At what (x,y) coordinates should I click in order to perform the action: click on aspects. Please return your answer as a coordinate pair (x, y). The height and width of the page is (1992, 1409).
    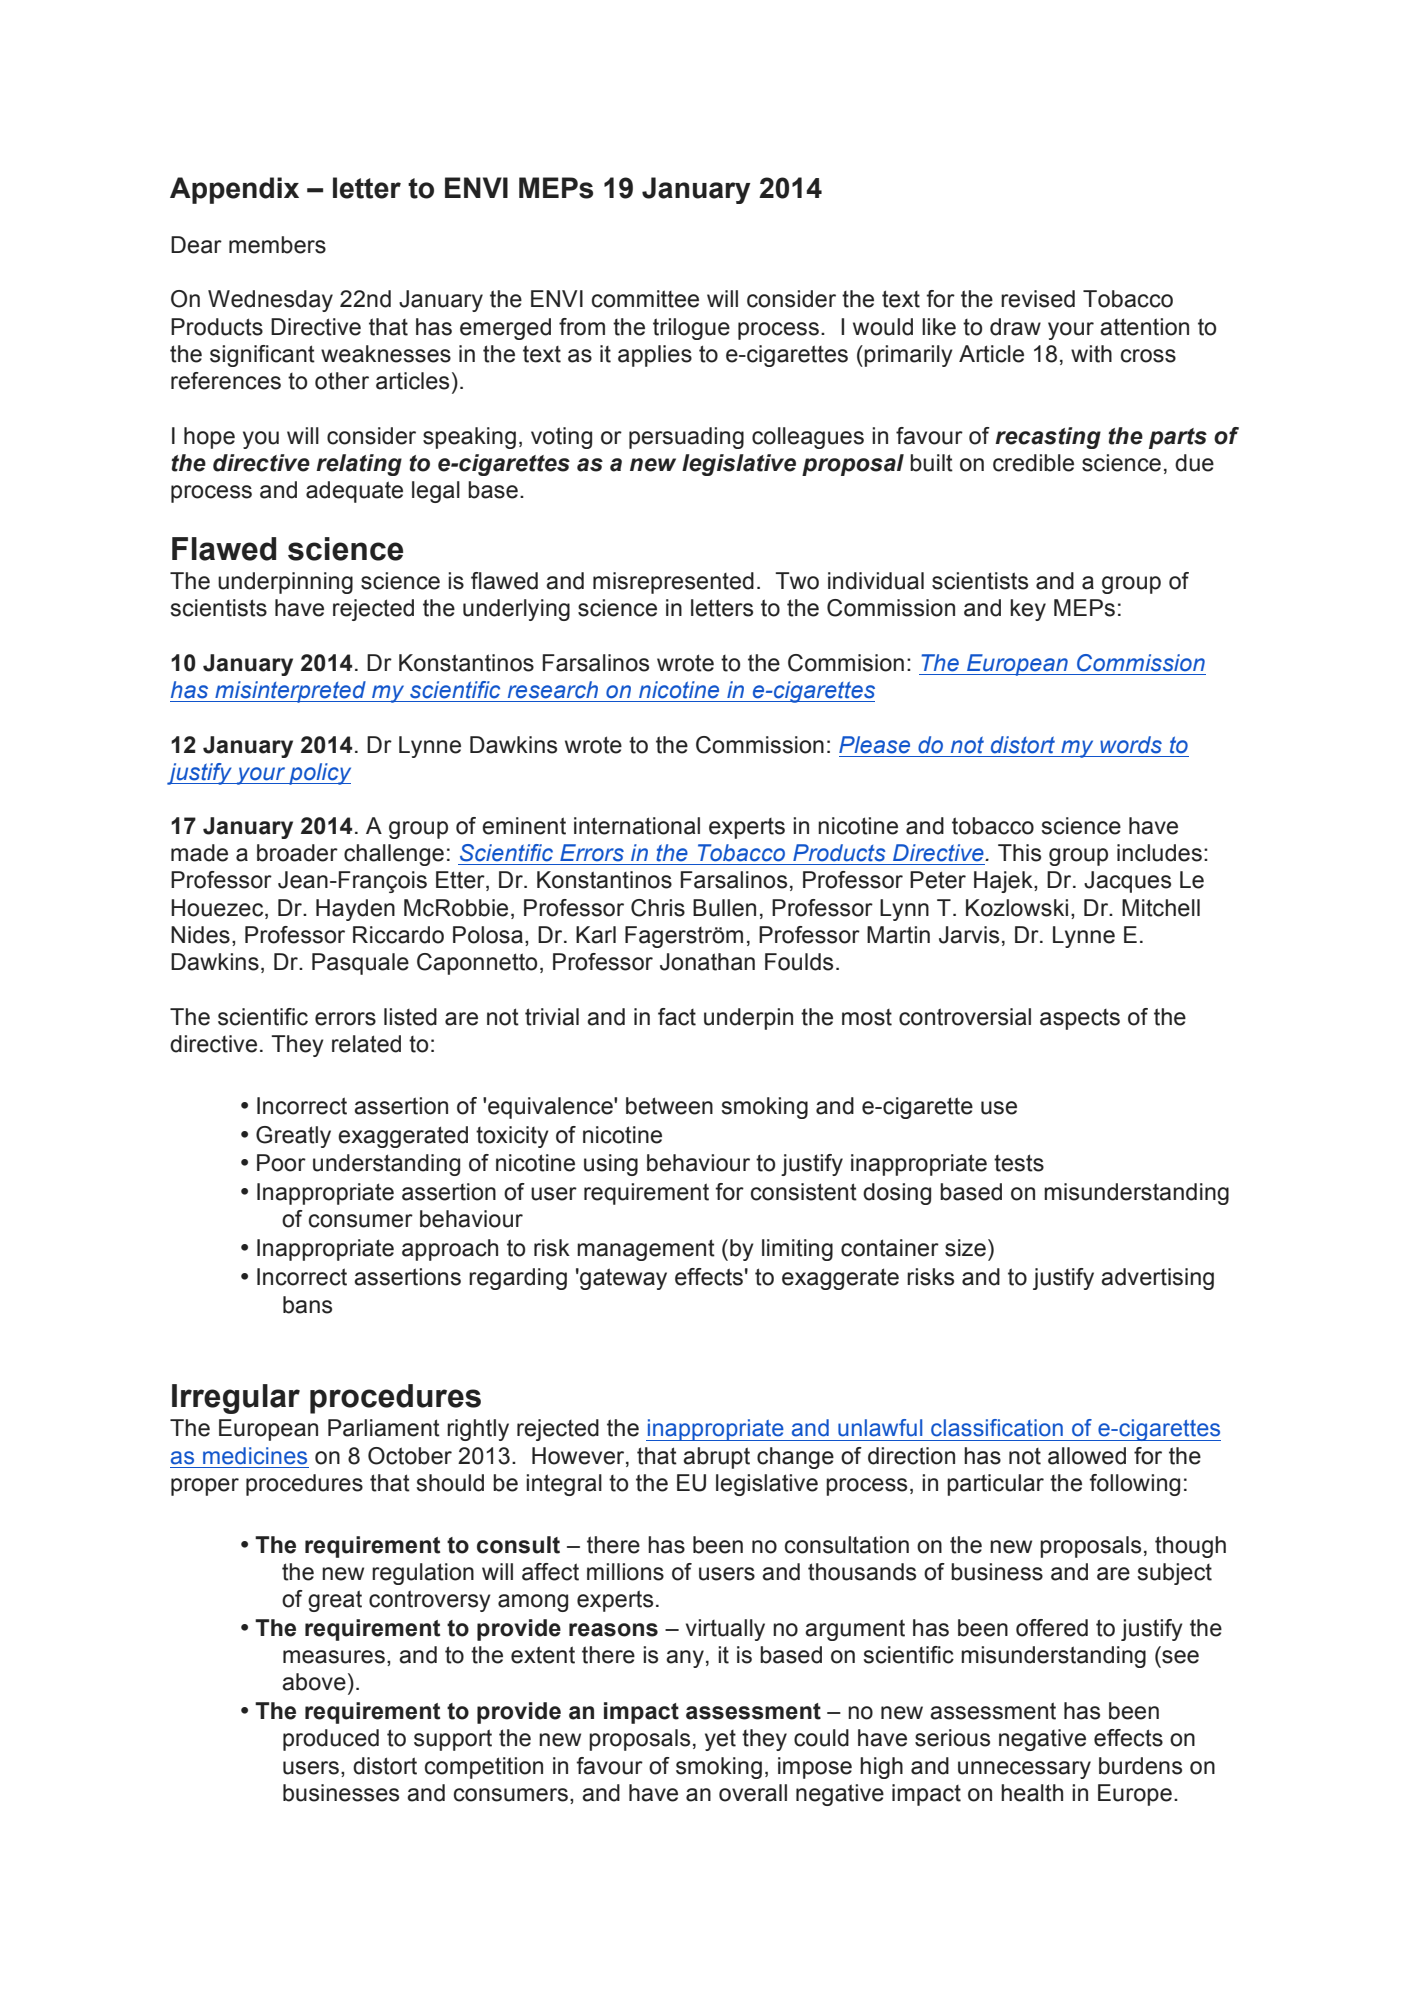
    Looking at the image, I should click on (1080, 1019).
